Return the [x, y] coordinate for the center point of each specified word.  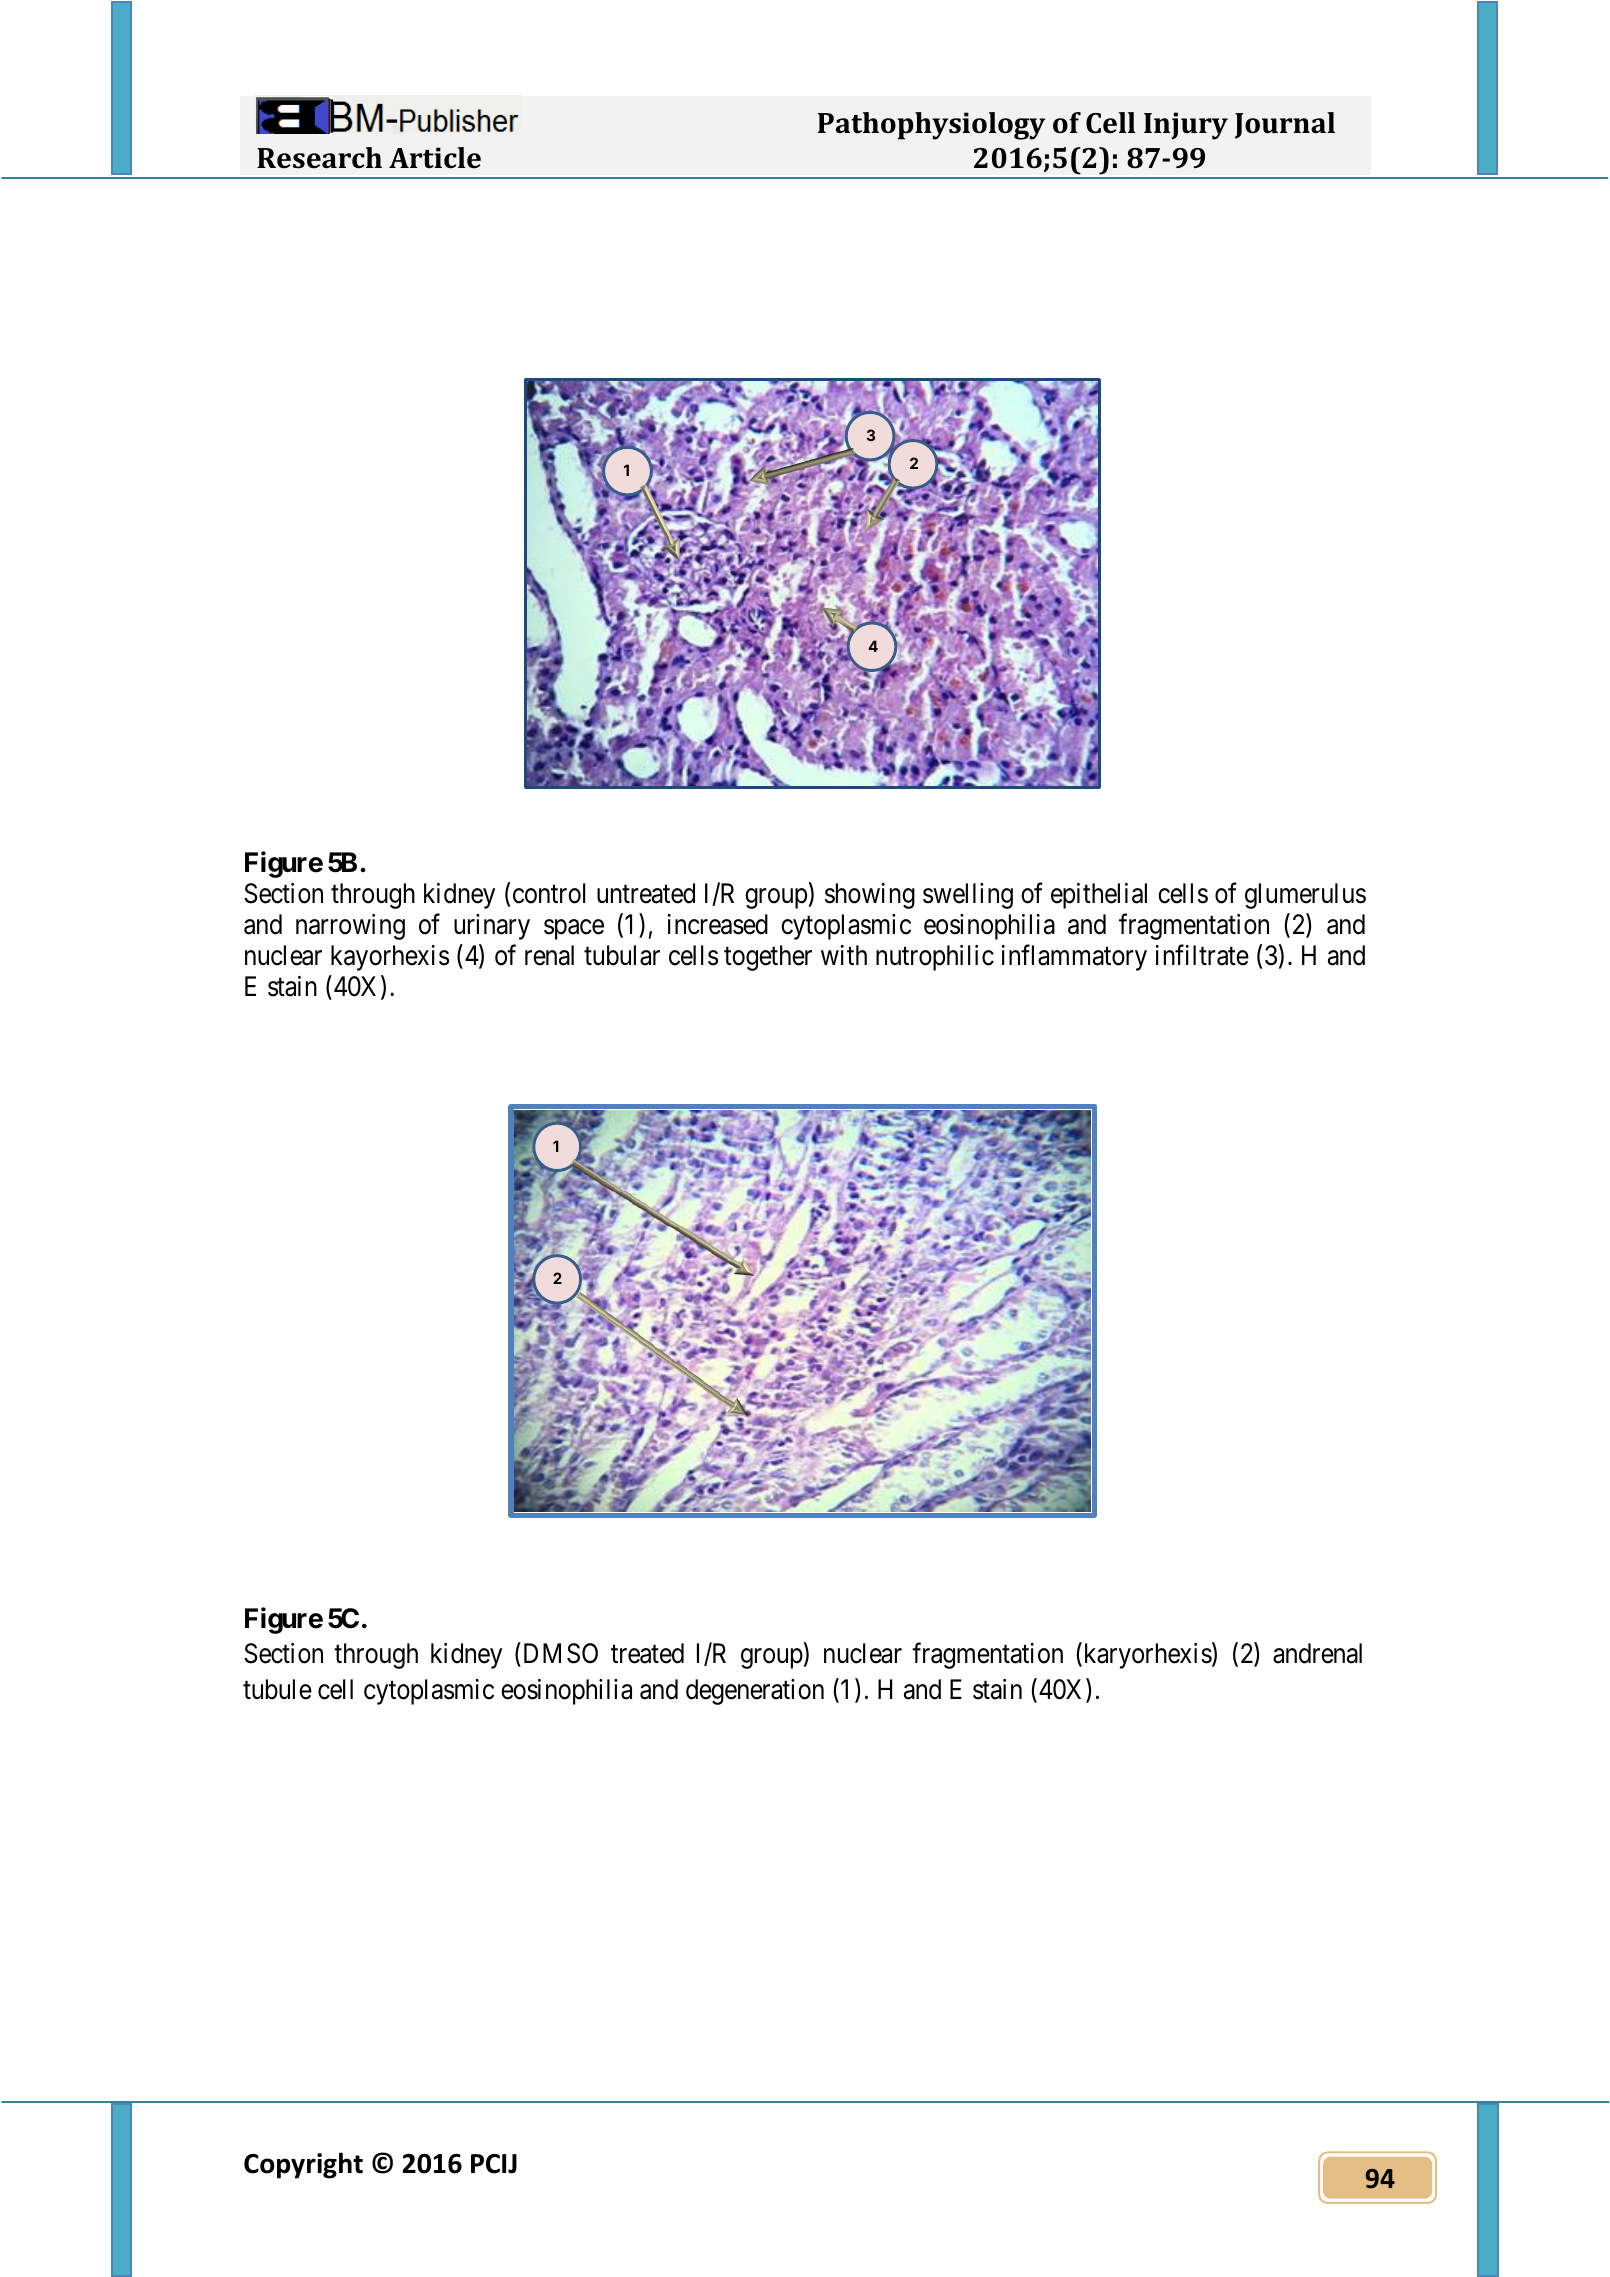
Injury [1186, 126]
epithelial [1099, 896]
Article [435, 158]
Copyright [303, 2165]
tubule [277, 1689]
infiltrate [1202, 955]
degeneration [755, 1692]
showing [870, 896]
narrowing [350, 927]
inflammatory [1074, 958]
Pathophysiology [931, 126]
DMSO [559, 1655]
